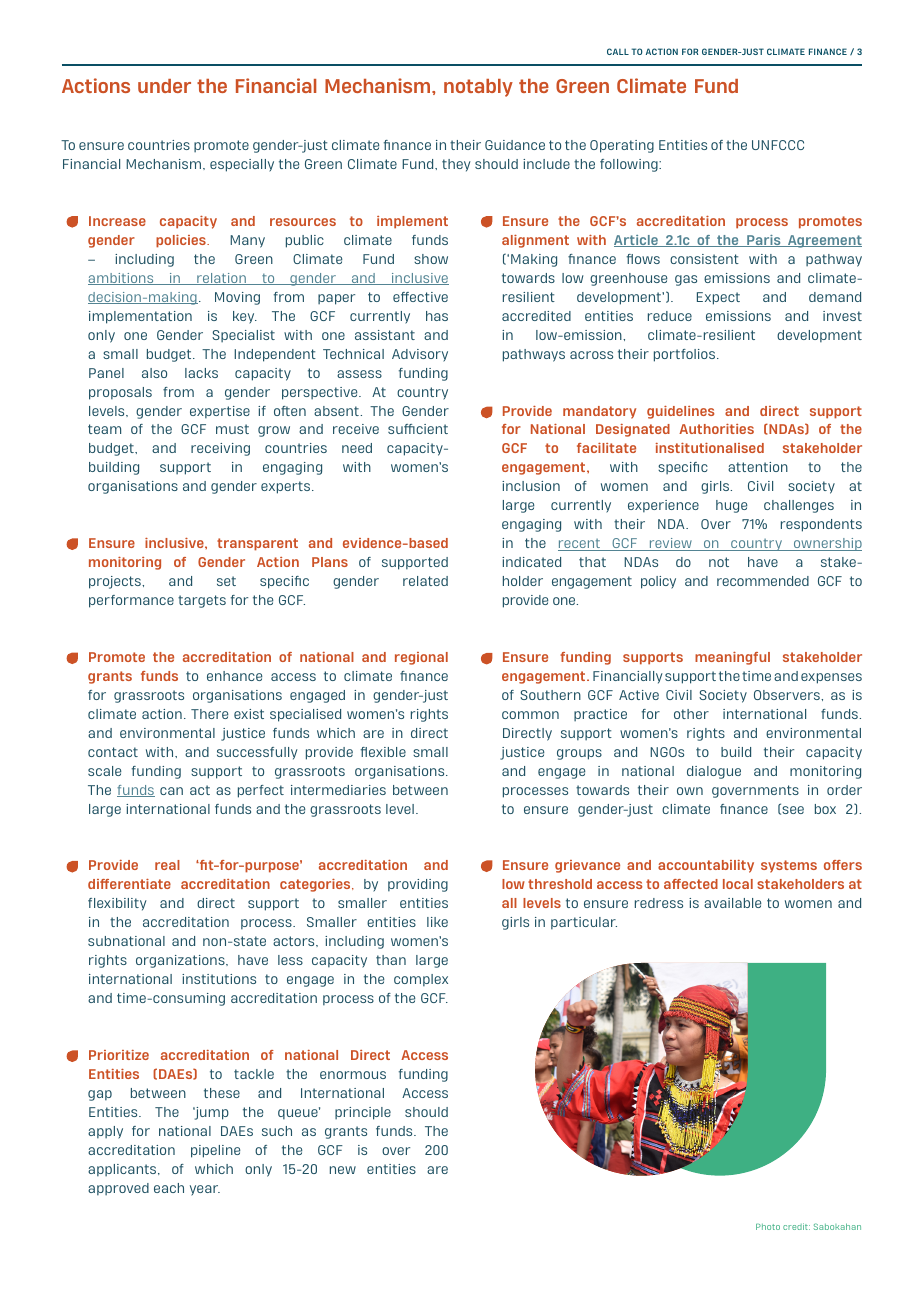  I want to click on organizations, so click(181, 961).
